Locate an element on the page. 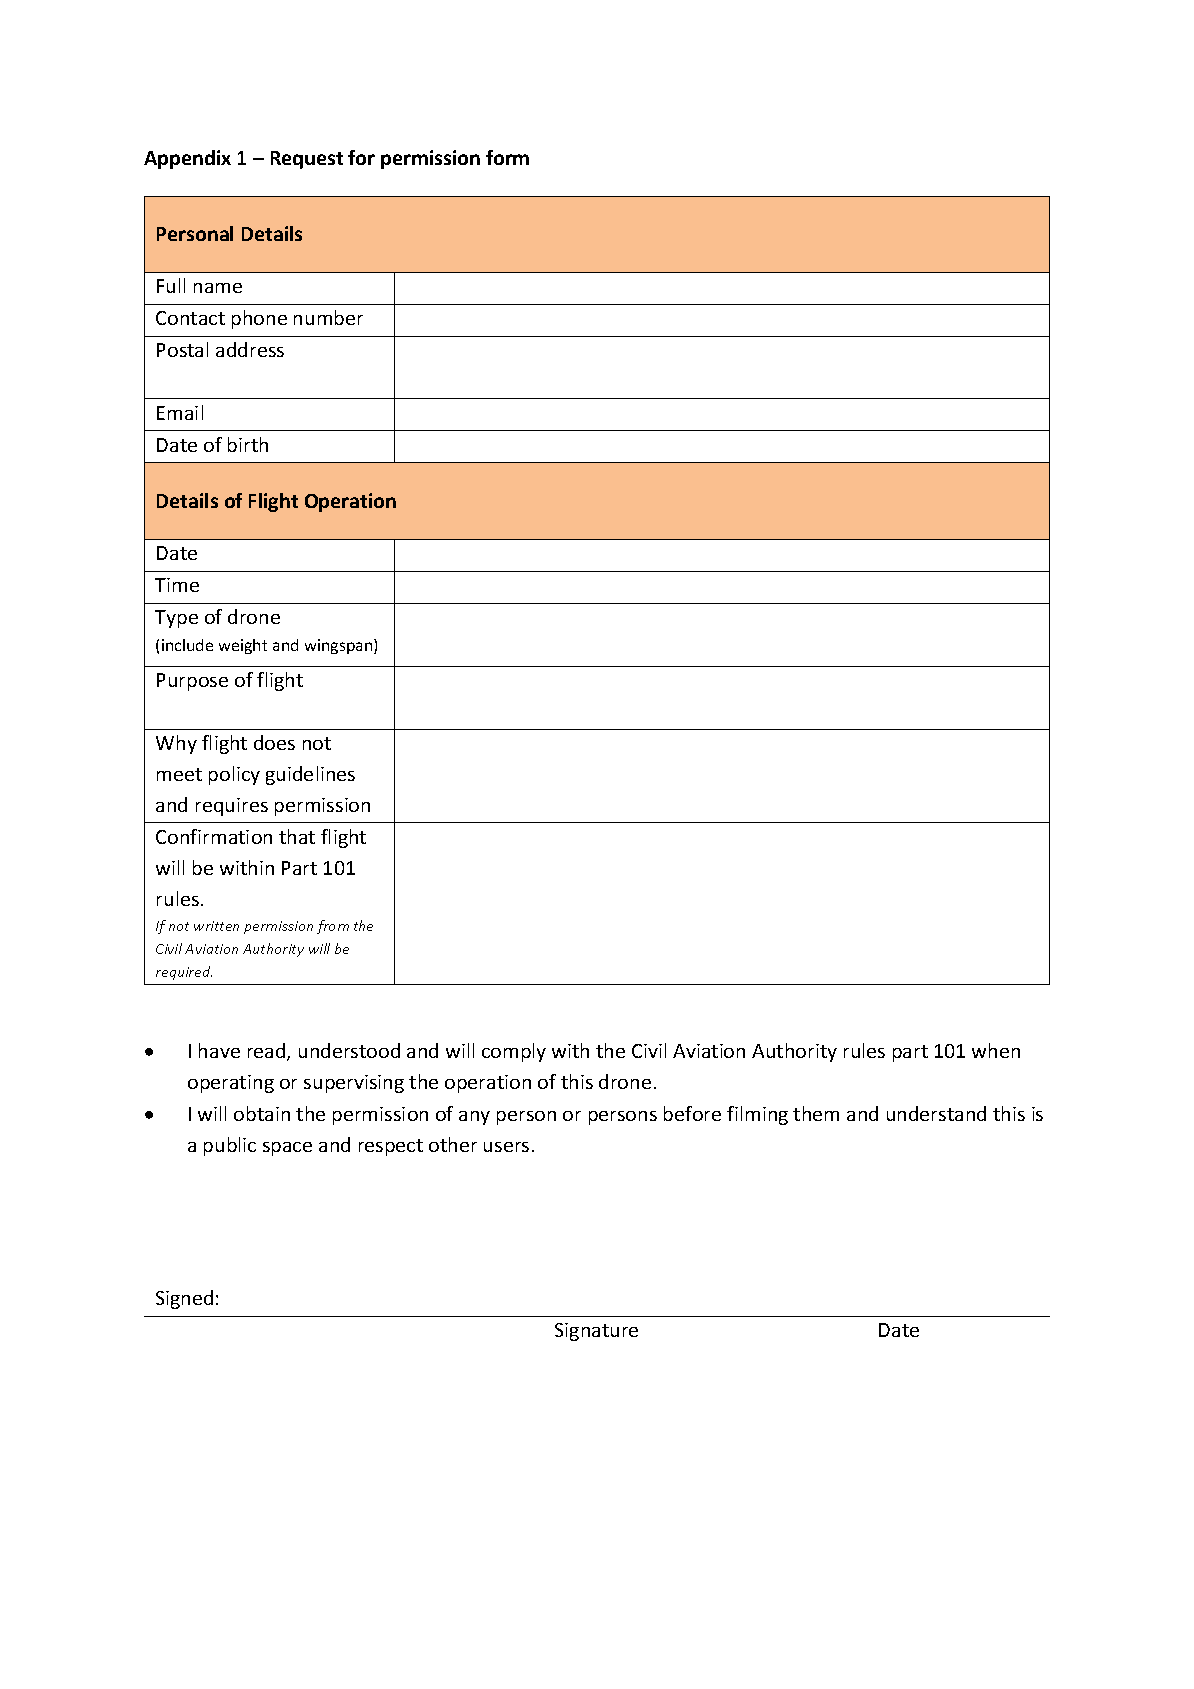 This image has width=1194, height=1689. Signed is located at coordinates (184, 1299).
